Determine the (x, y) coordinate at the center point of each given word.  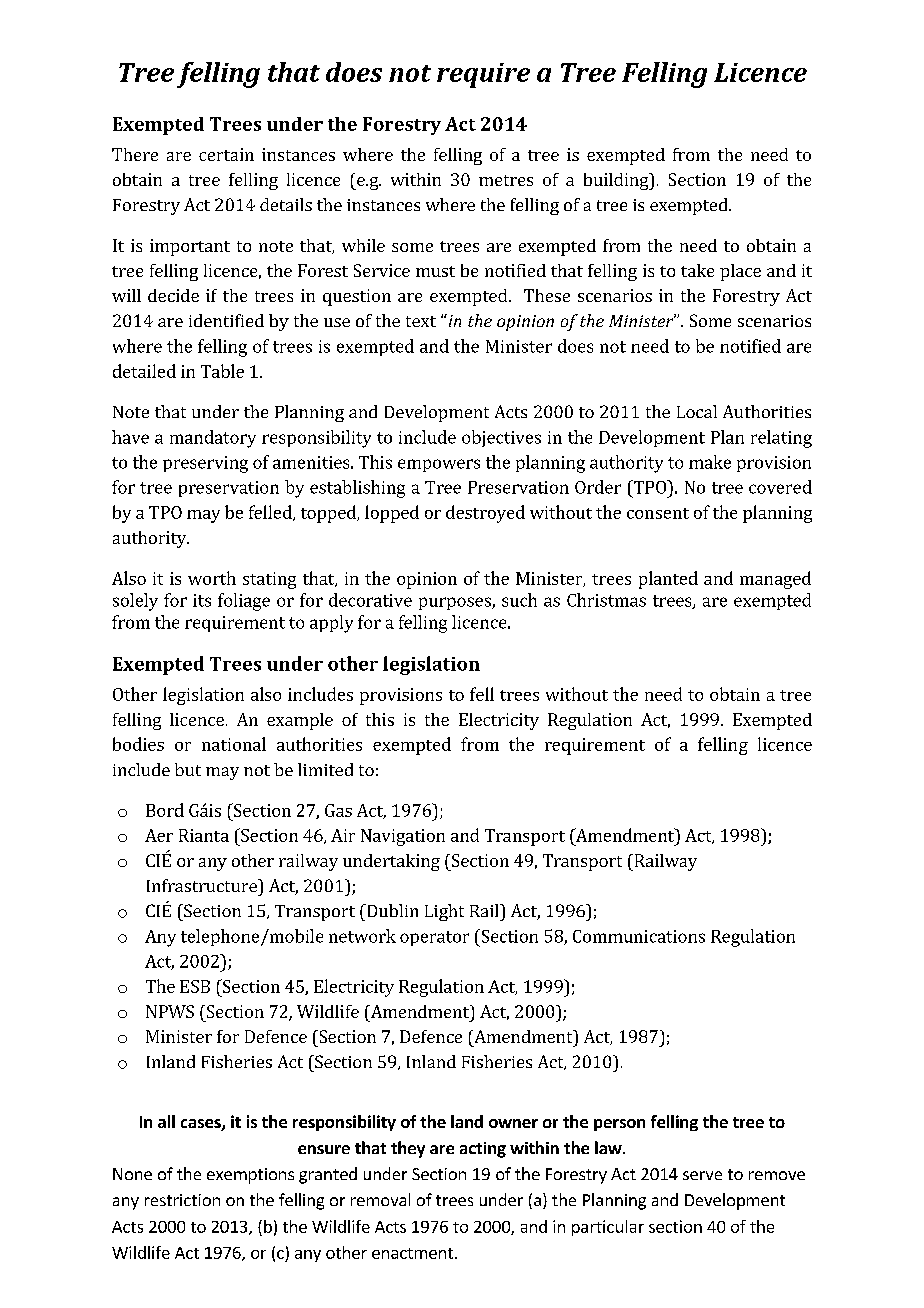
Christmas (606, 600)
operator (434, 938)
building (617, 181)
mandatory (213, 439)
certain (226, 154)
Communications (639, 936)
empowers (439, 465)
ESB (195, 986)
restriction (182, 1200)
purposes (456, 603)
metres (506, 180)
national (234, 744)
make (710, 462)
